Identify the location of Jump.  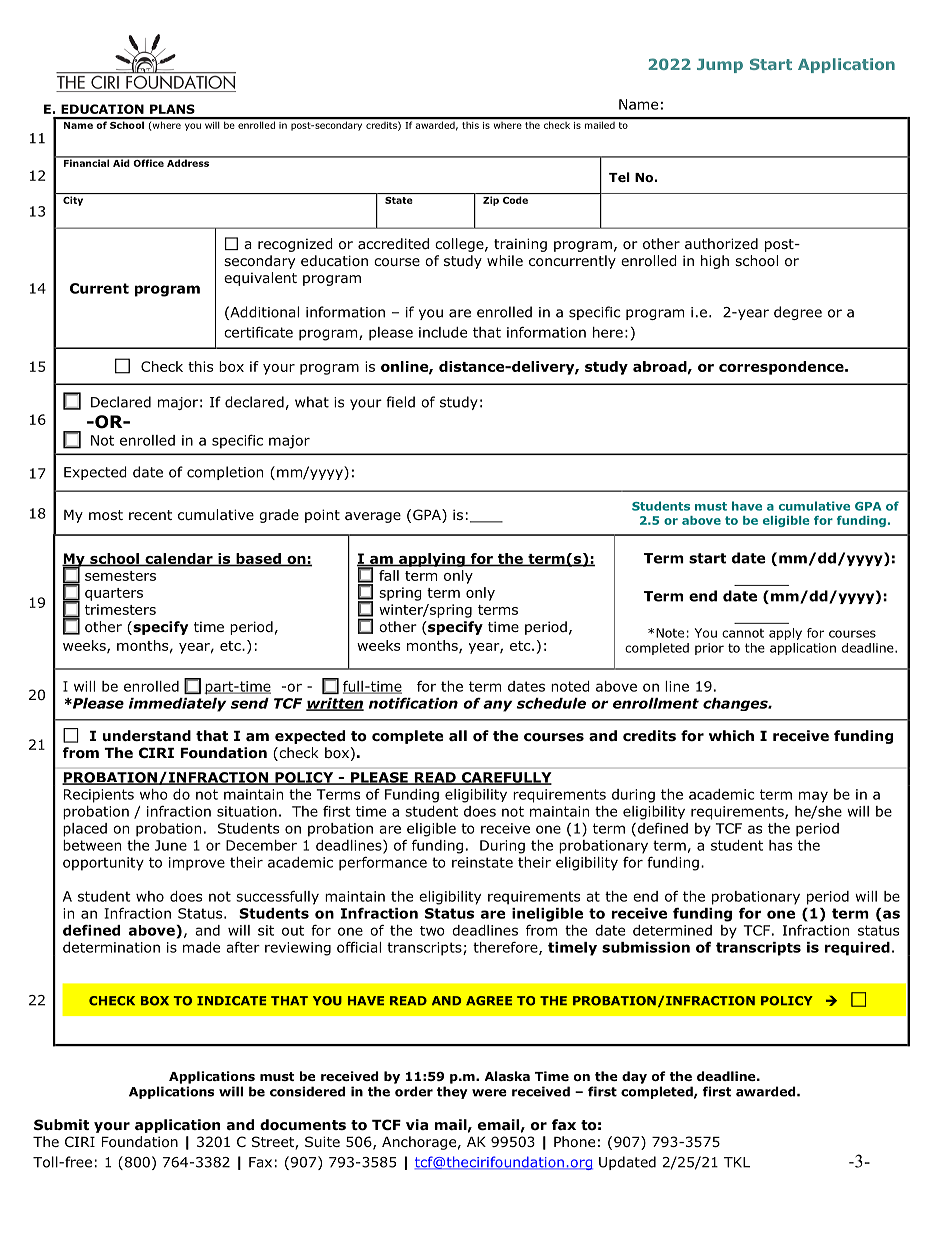
(720, 66).
